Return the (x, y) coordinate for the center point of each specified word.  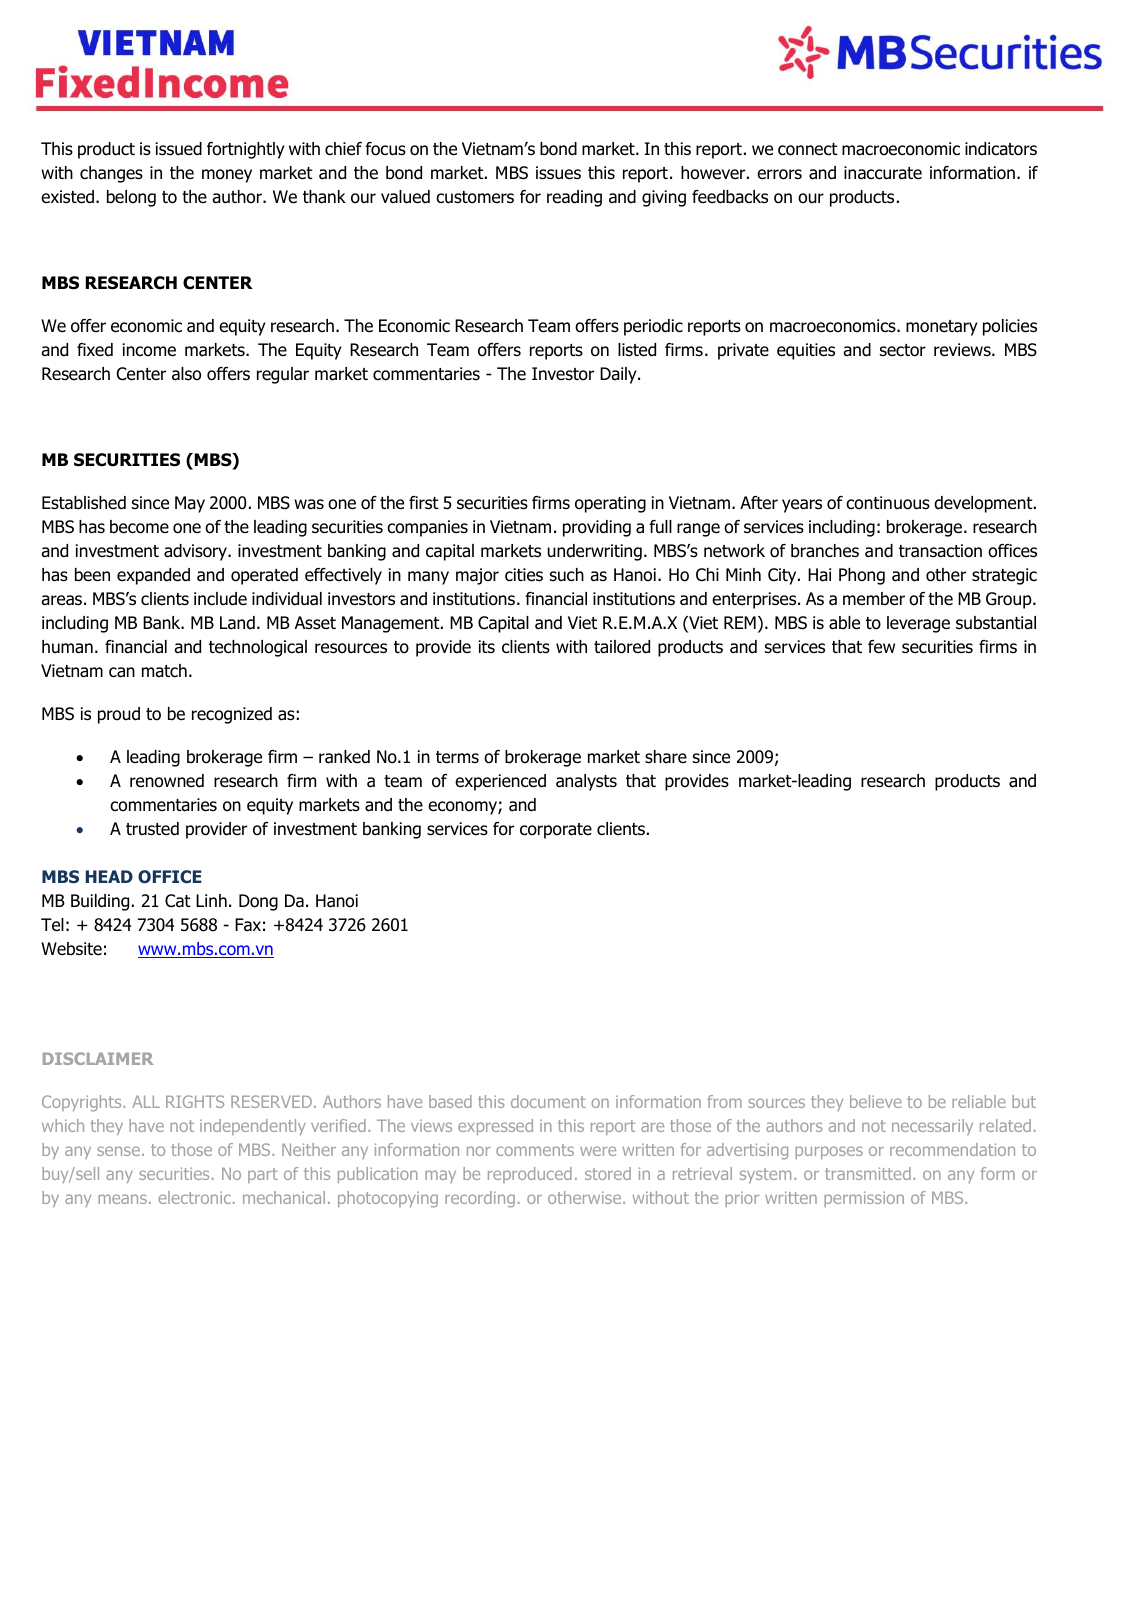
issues (558, 173)
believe (876, 1101)
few (881, 647)
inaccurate (883, 173)
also (186, 374)
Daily (619, 375)
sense (118, 1151)
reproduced (530, 1175)
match (164, 671)
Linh (211, 900)
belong (131, 198)
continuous (888, 503)
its (487, 646)
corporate (556, 831)
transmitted (868, 1173)
